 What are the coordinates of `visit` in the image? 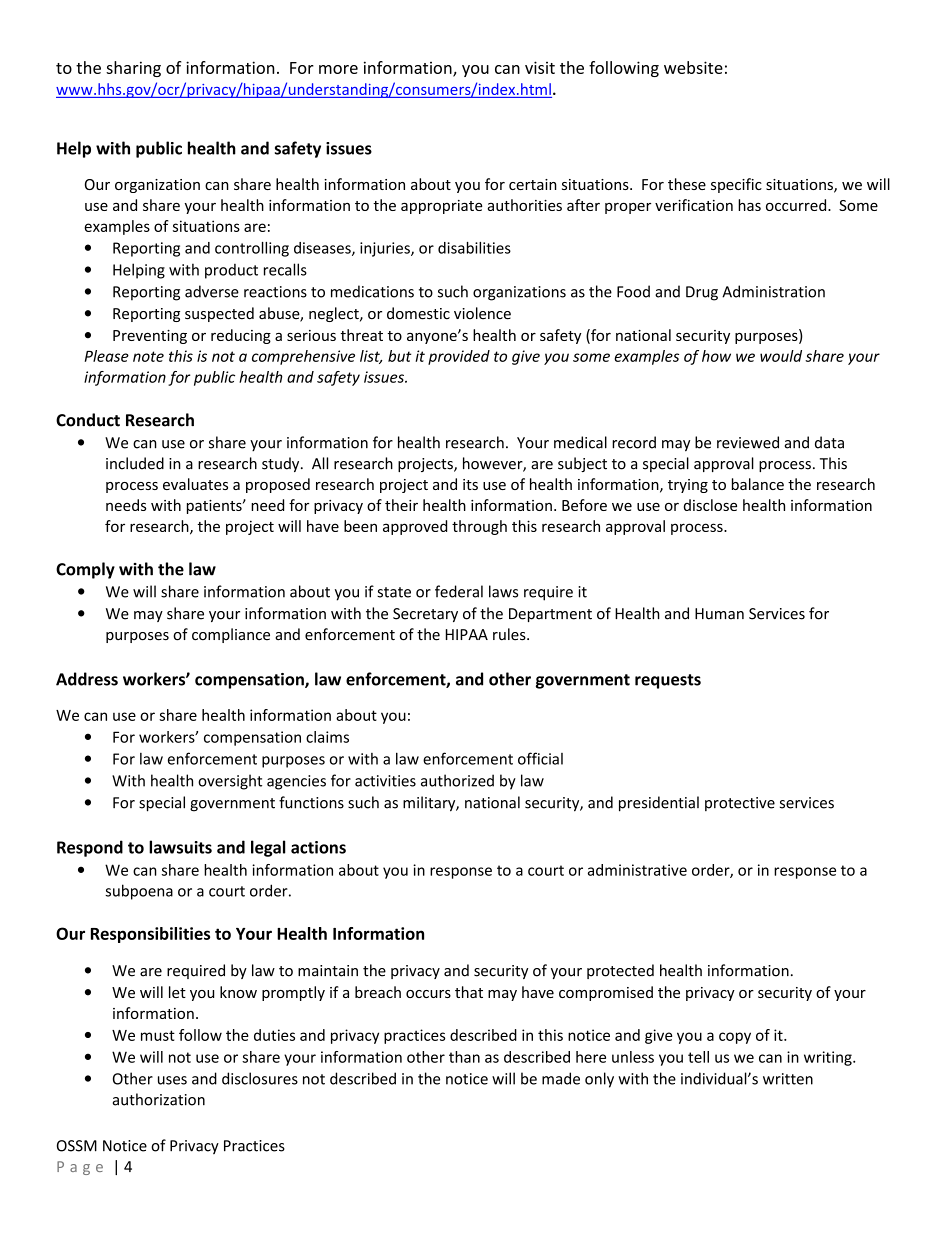 It's located at (540, 67).
